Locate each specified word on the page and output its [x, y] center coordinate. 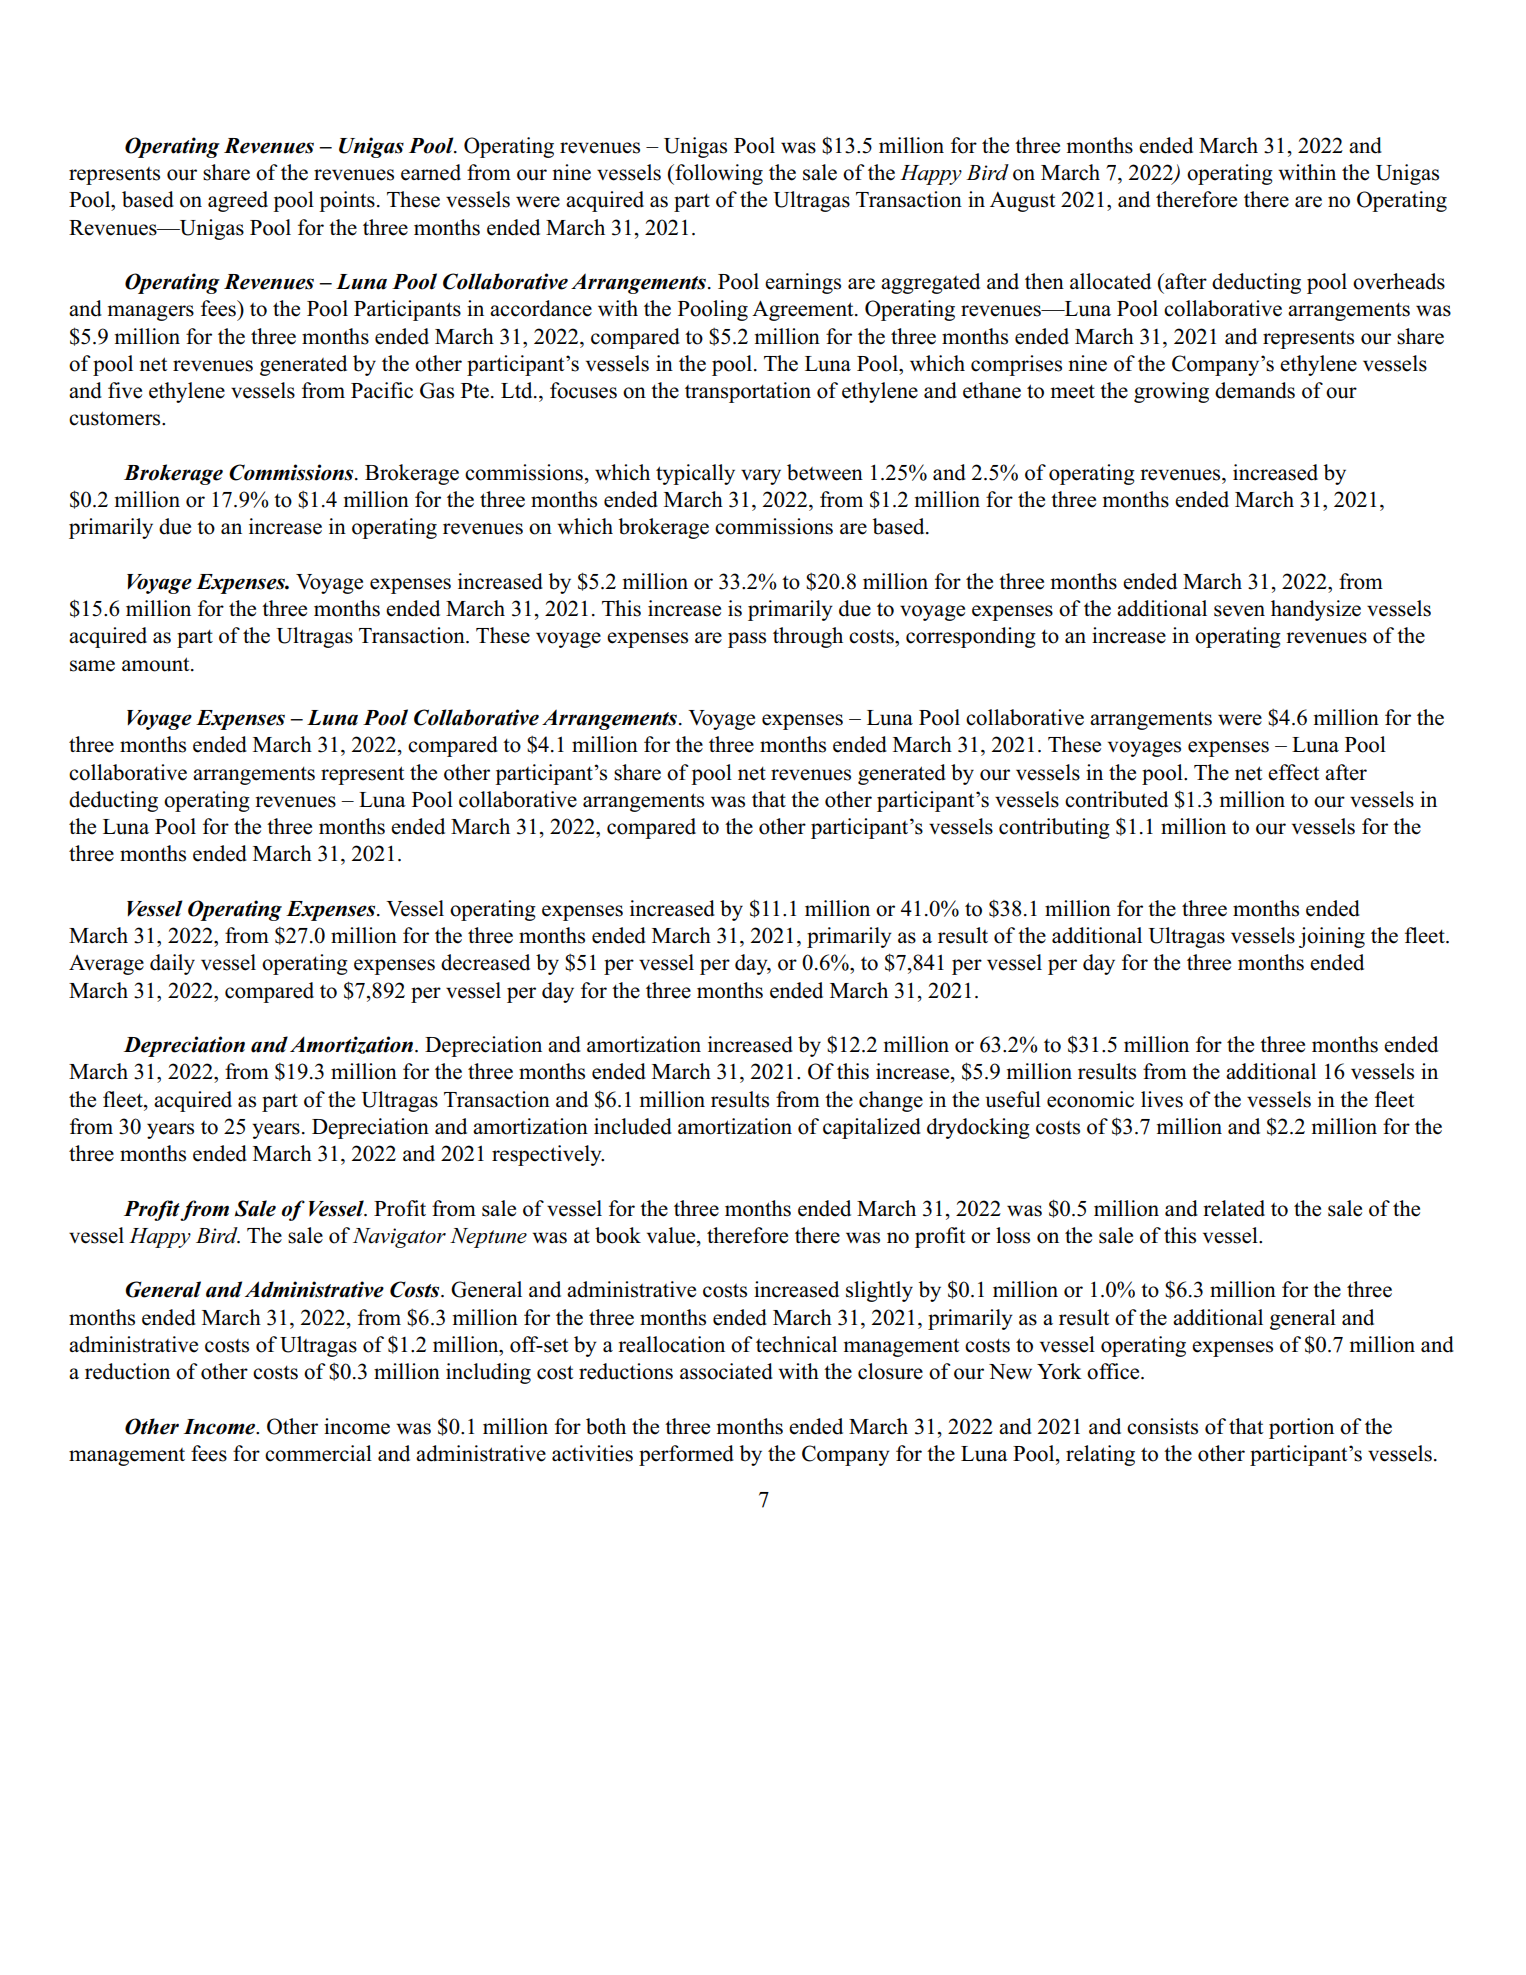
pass [747, 640]
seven [1239, 611]
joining [1332, 937]
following [718, 174]
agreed [238, 201]
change [891, 1101]
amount [157, 664]
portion [1301, 1428]
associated [726, 1371]
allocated [1110, 281]
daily [172, 964]
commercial [318, 1453]
